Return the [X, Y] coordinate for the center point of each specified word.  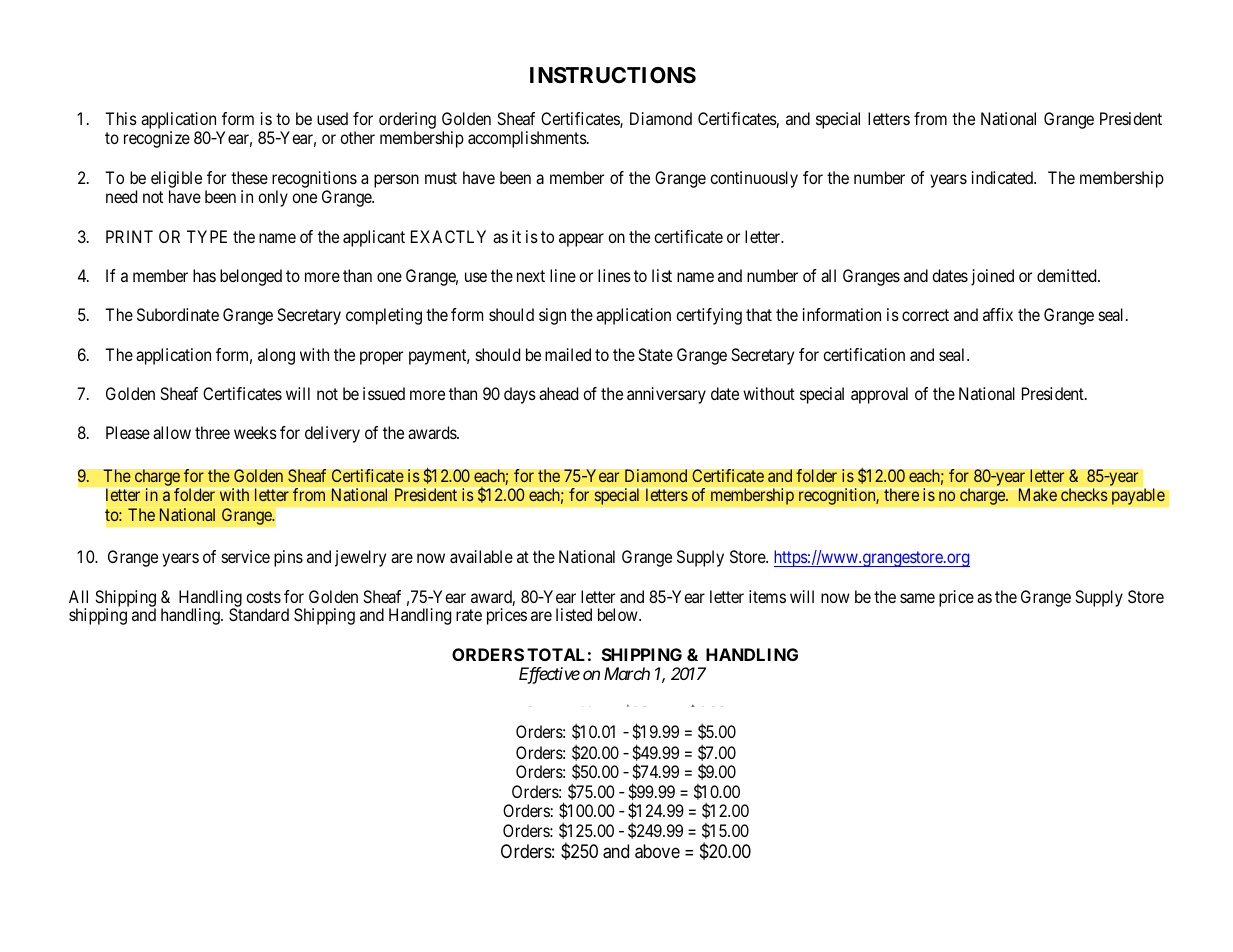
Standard [259, 614]
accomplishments [527, 139]
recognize [157, 139]
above [657, 851]
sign [552, 316]
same [917, 598]
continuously [754, 179]
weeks [255, 432]
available [481, 556]
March [627, 673]
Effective [549, 675]
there [901, 494]
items [767, 596]
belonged [251, 277]
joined [992, 277]
